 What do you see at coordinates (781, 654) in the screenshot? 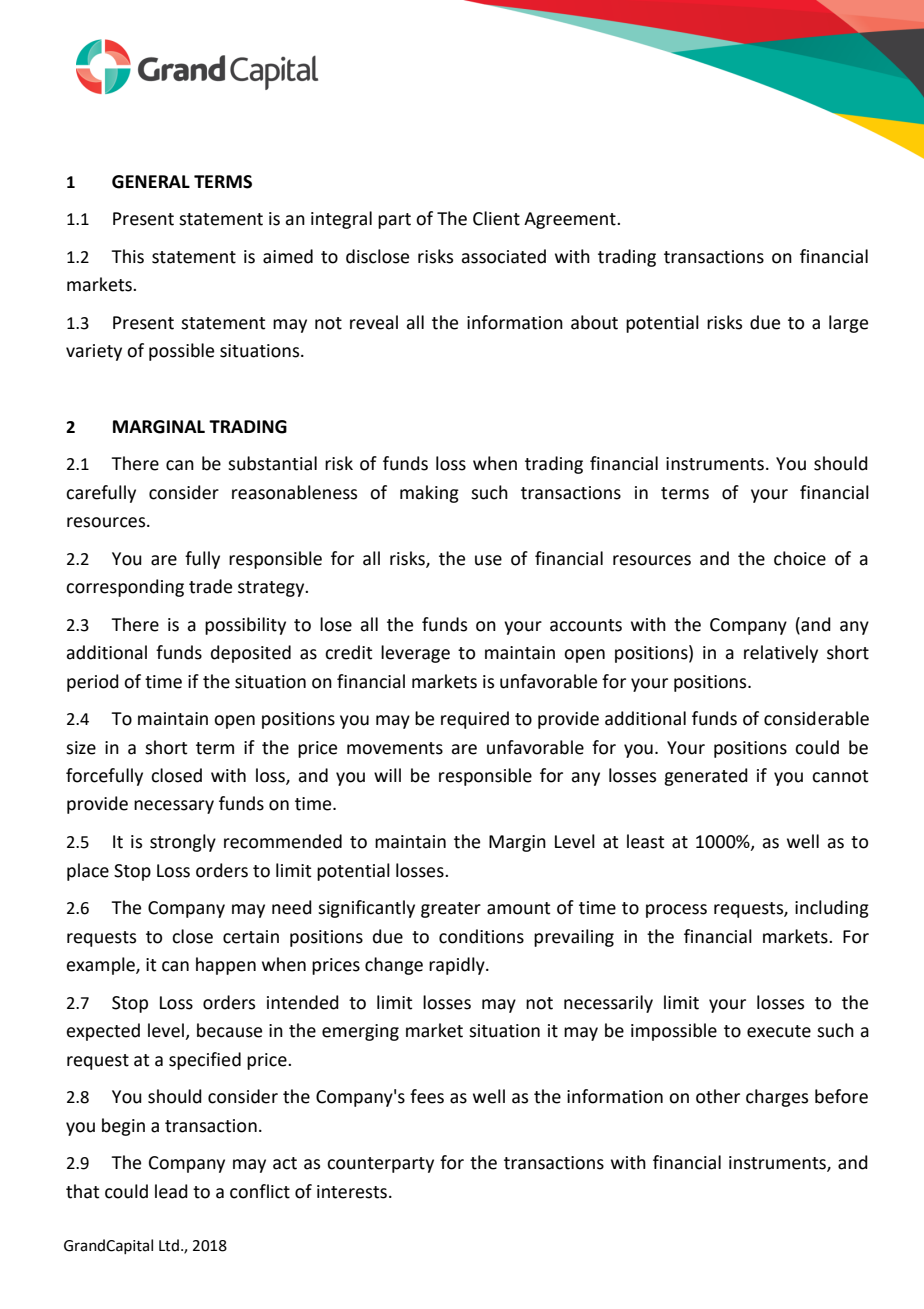
I see `relatively` at bounding box center [781, 654].
